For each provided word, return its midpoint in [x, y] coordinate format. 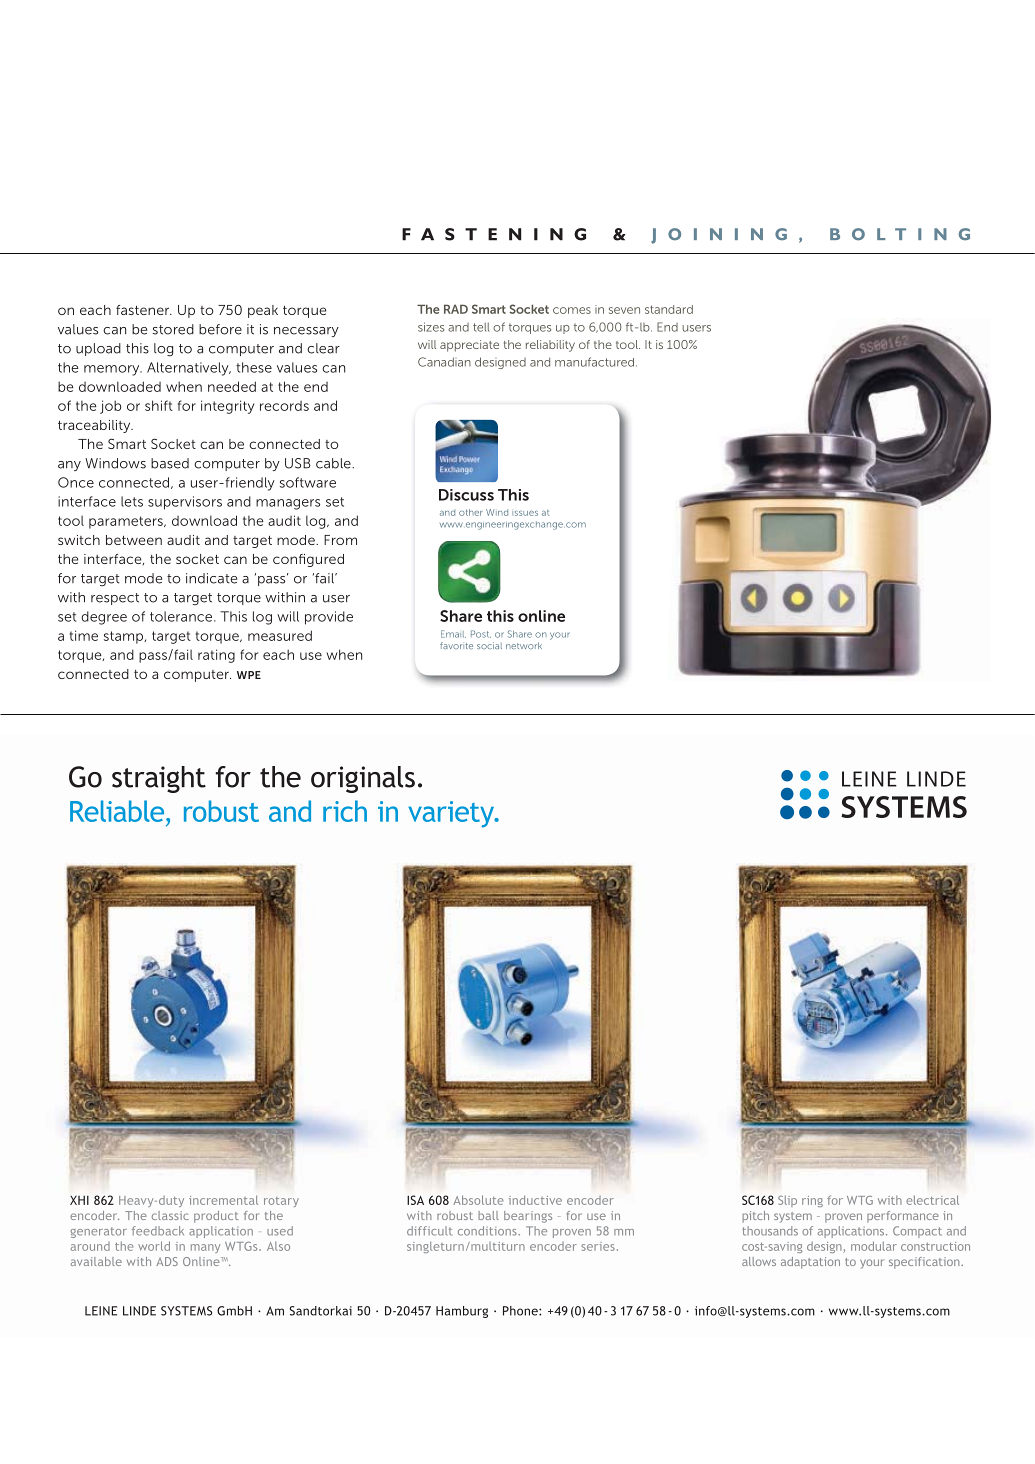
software [308, 482]
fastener [144, 310]
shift [159, 405]
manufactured [594, 362]
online [541, 616]
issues [525, 513]
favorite [456, 645]
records [284, 406]
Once [76, 482]
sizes [431, 327]
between [134, 540]
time [84, 635]
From [340, 540]
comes [572, 310]
